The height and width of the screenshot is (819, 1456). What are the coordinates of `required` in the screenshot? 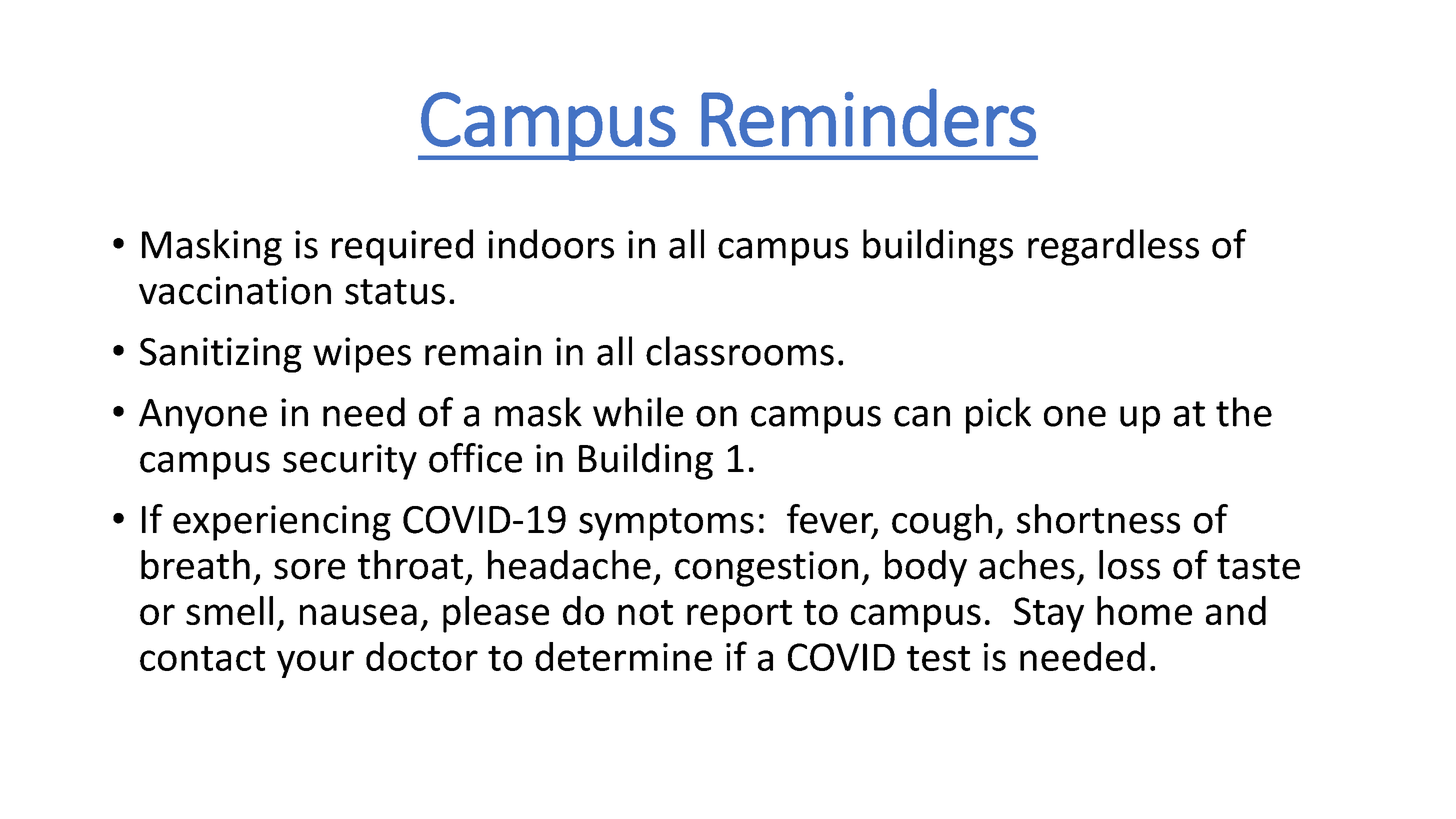 It's located at (402, 247).
